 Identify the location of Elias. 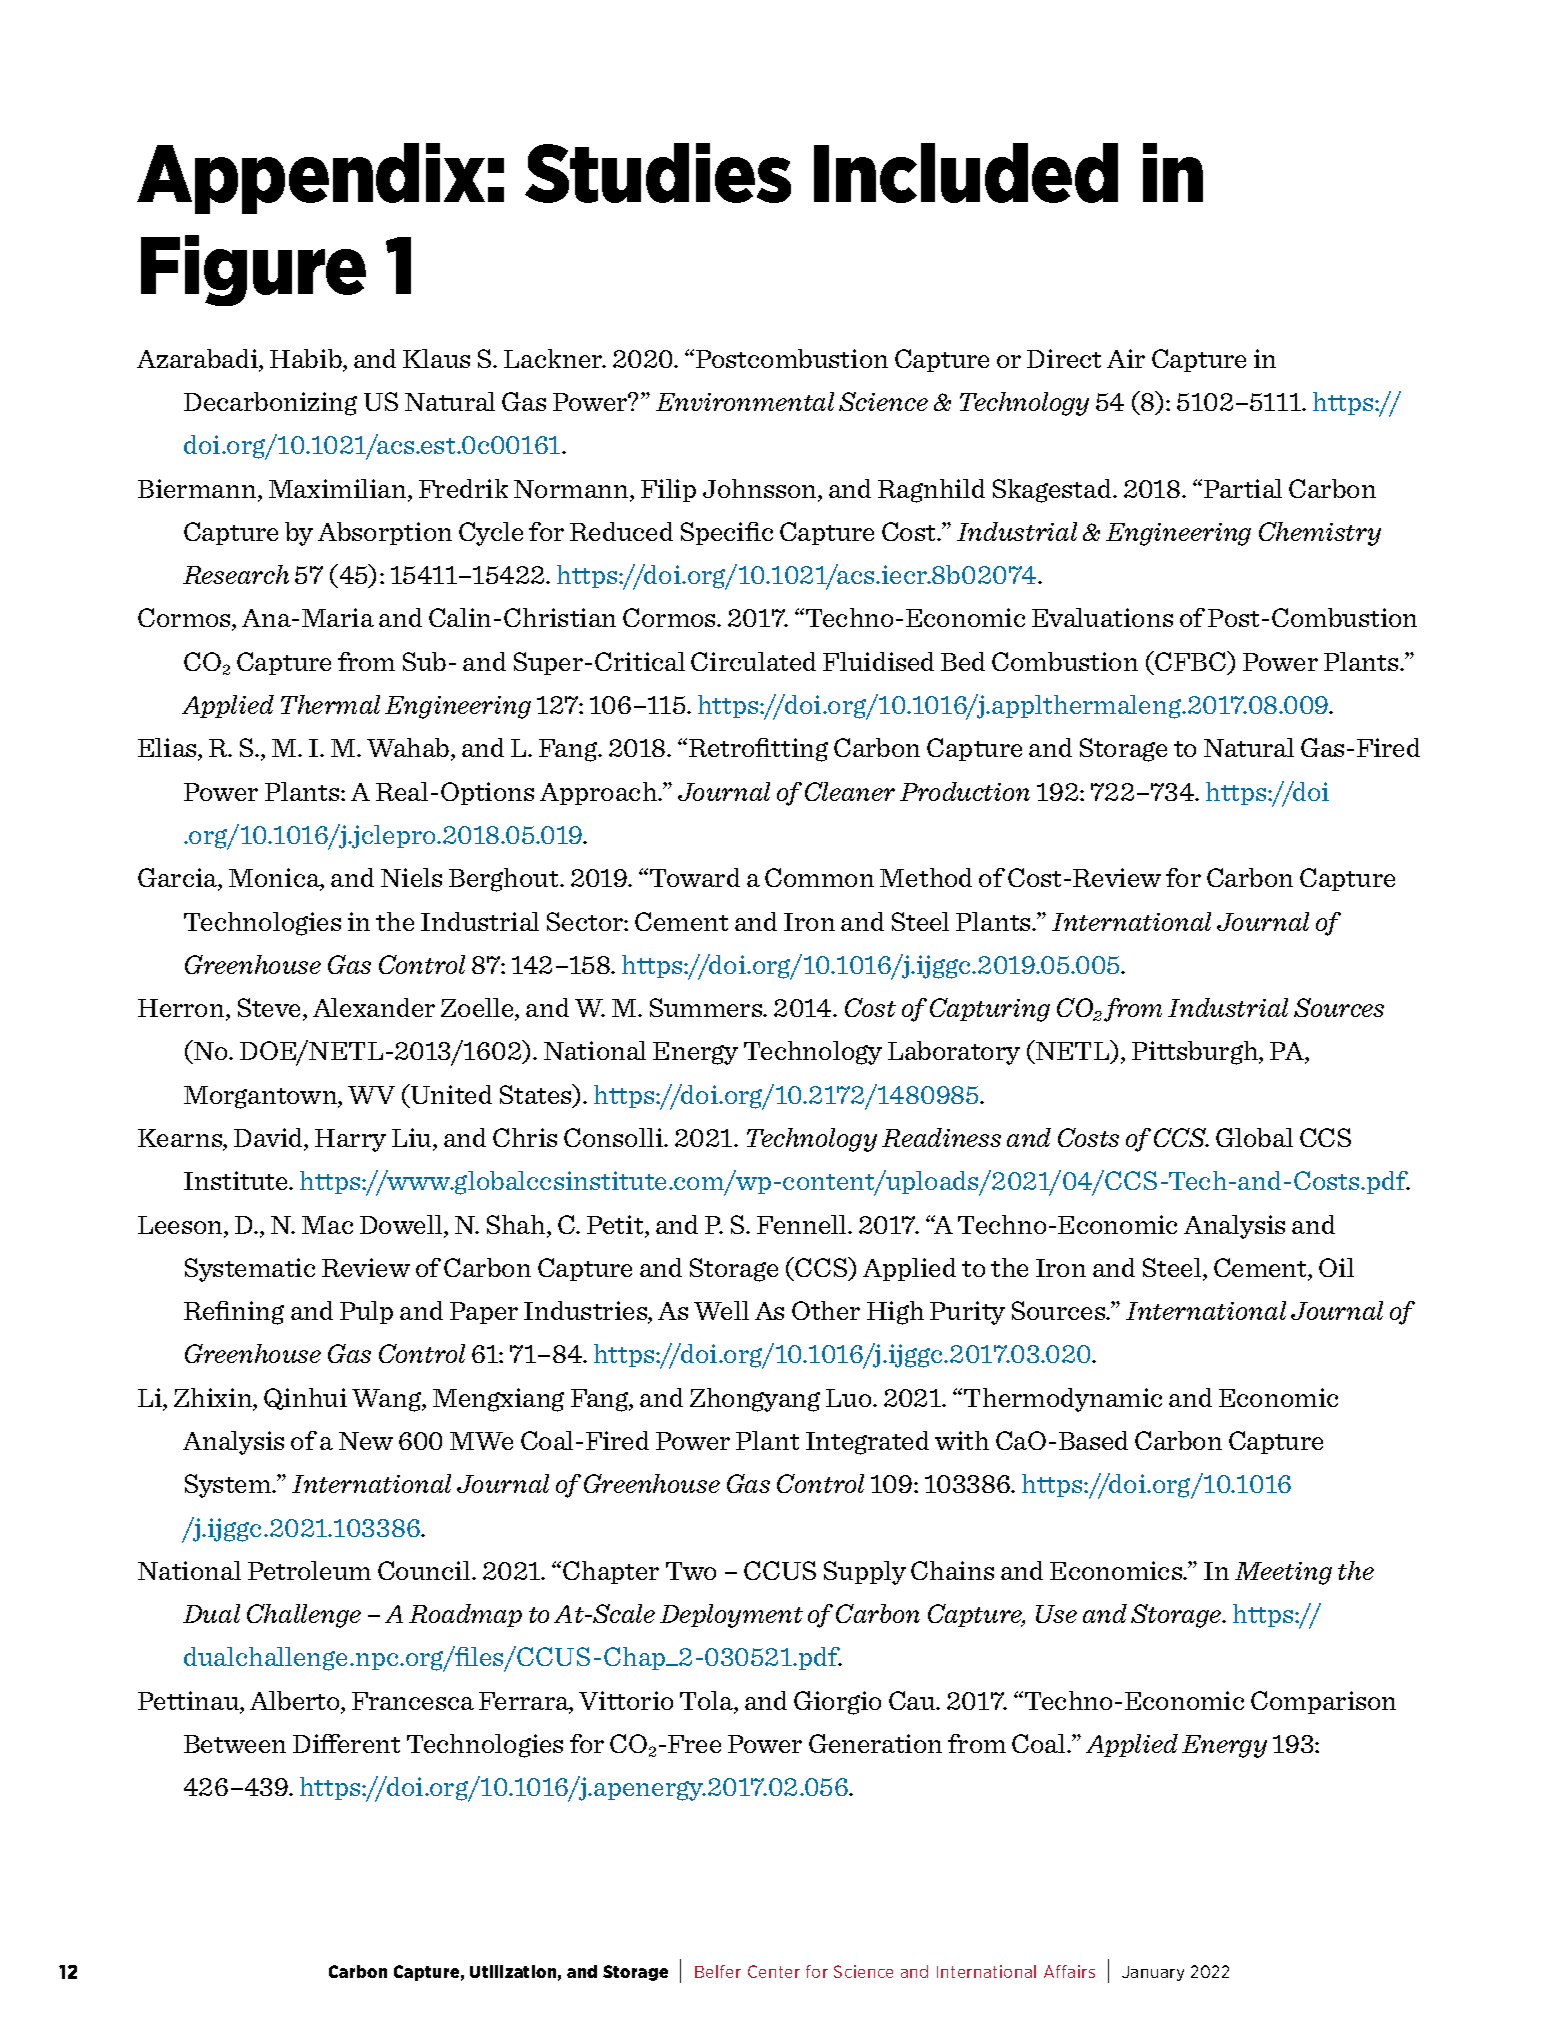
(168, 749).
